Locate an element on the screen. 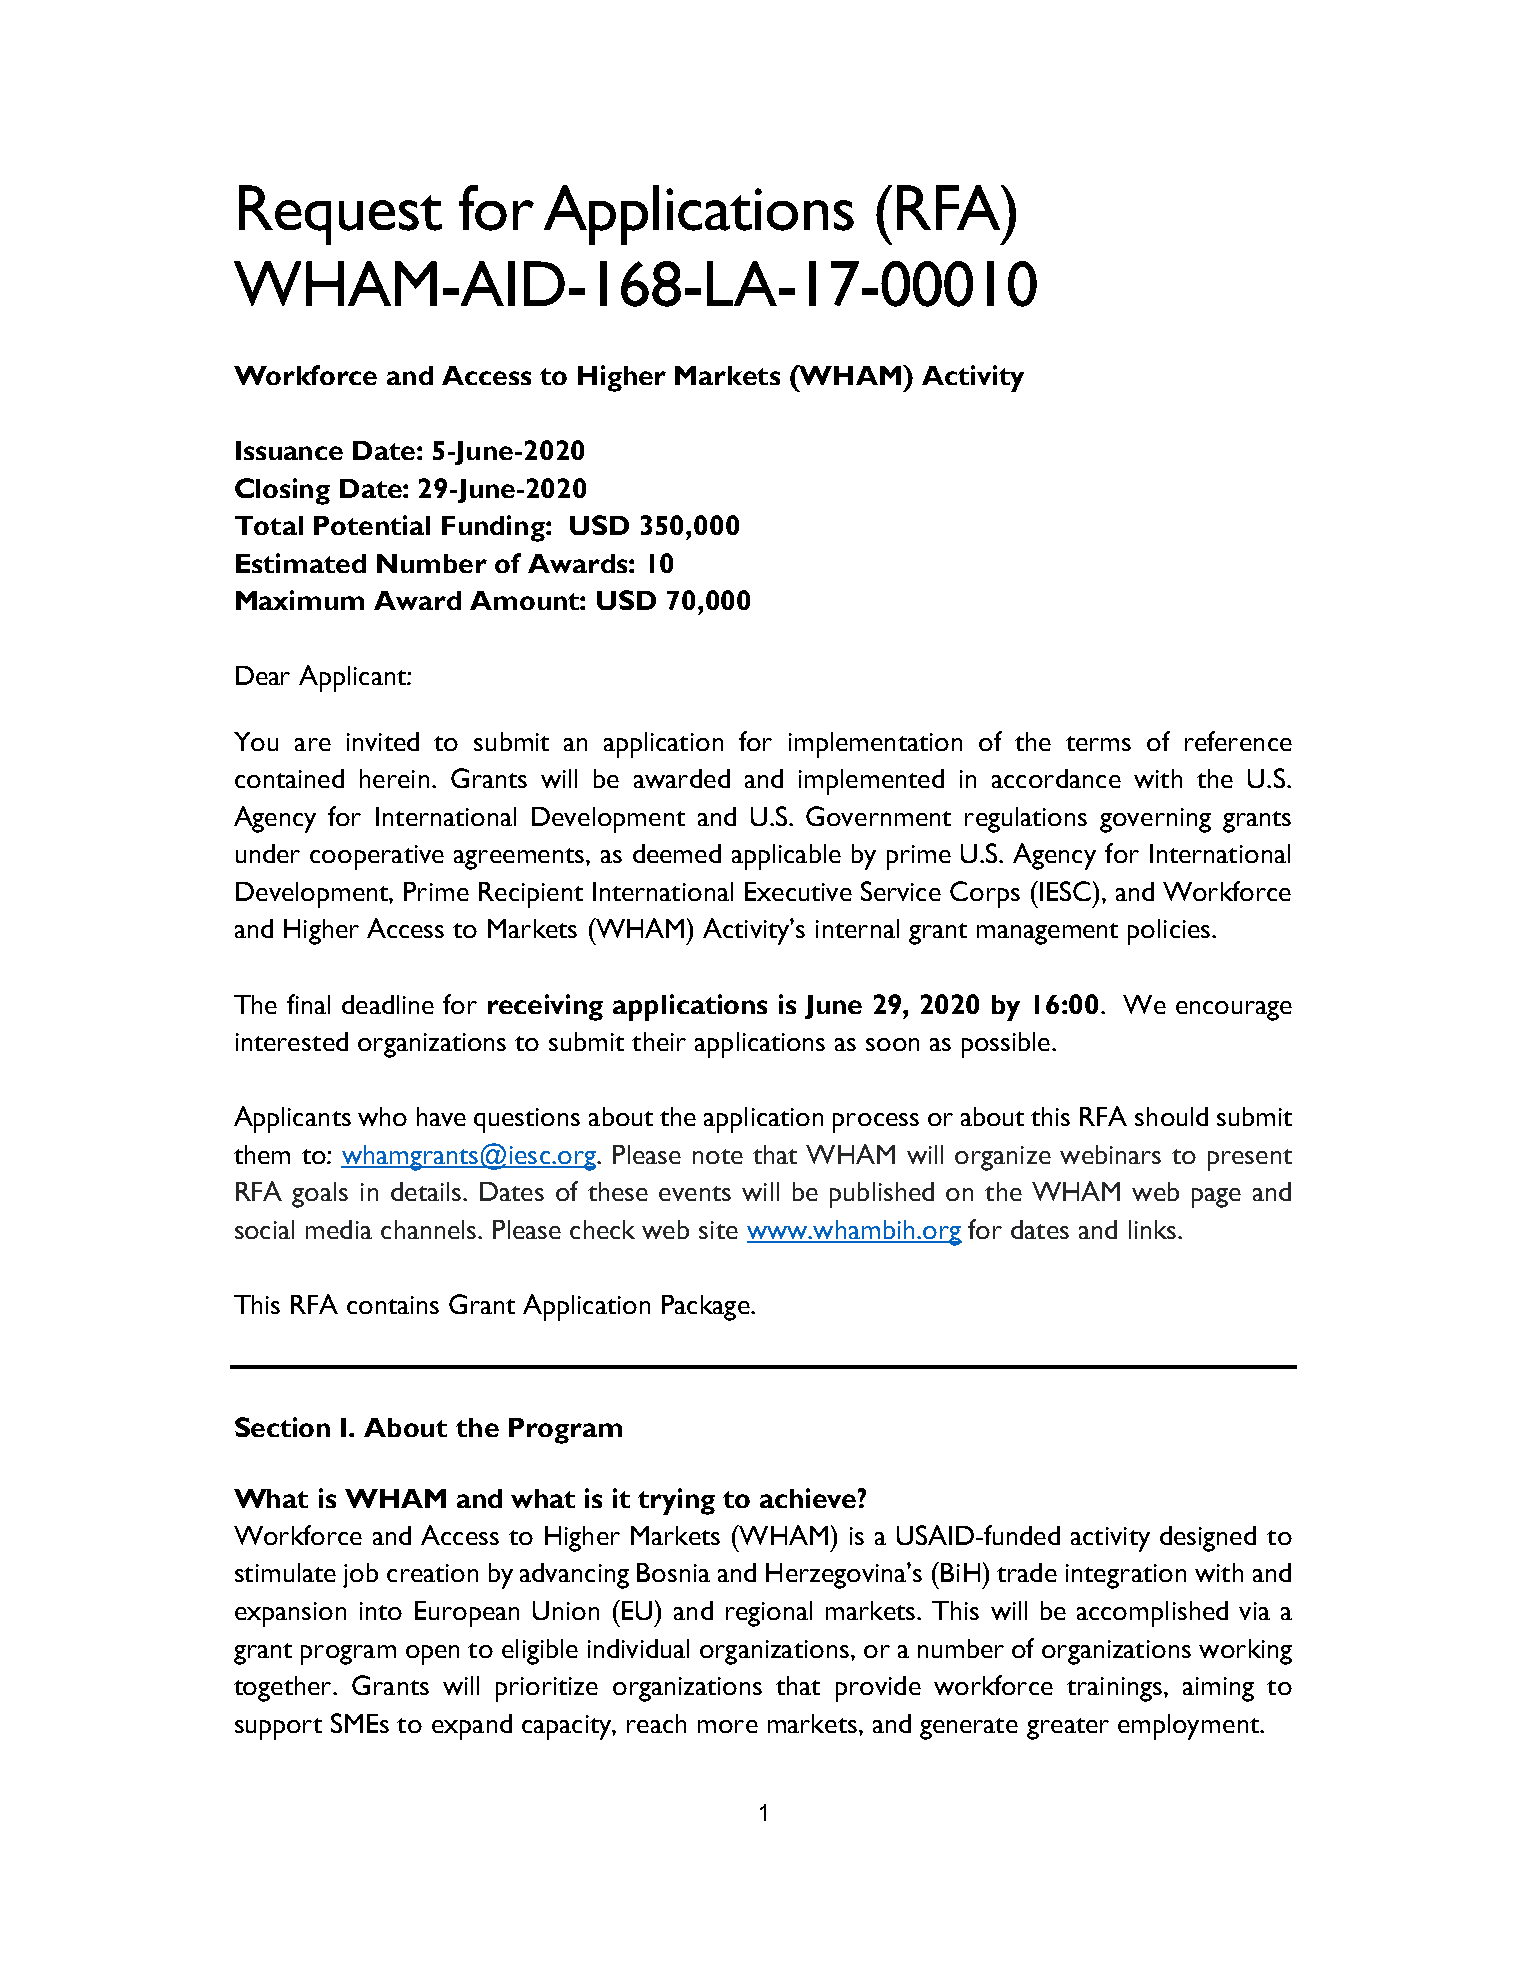  Request is located at coordinates (340, 215).
